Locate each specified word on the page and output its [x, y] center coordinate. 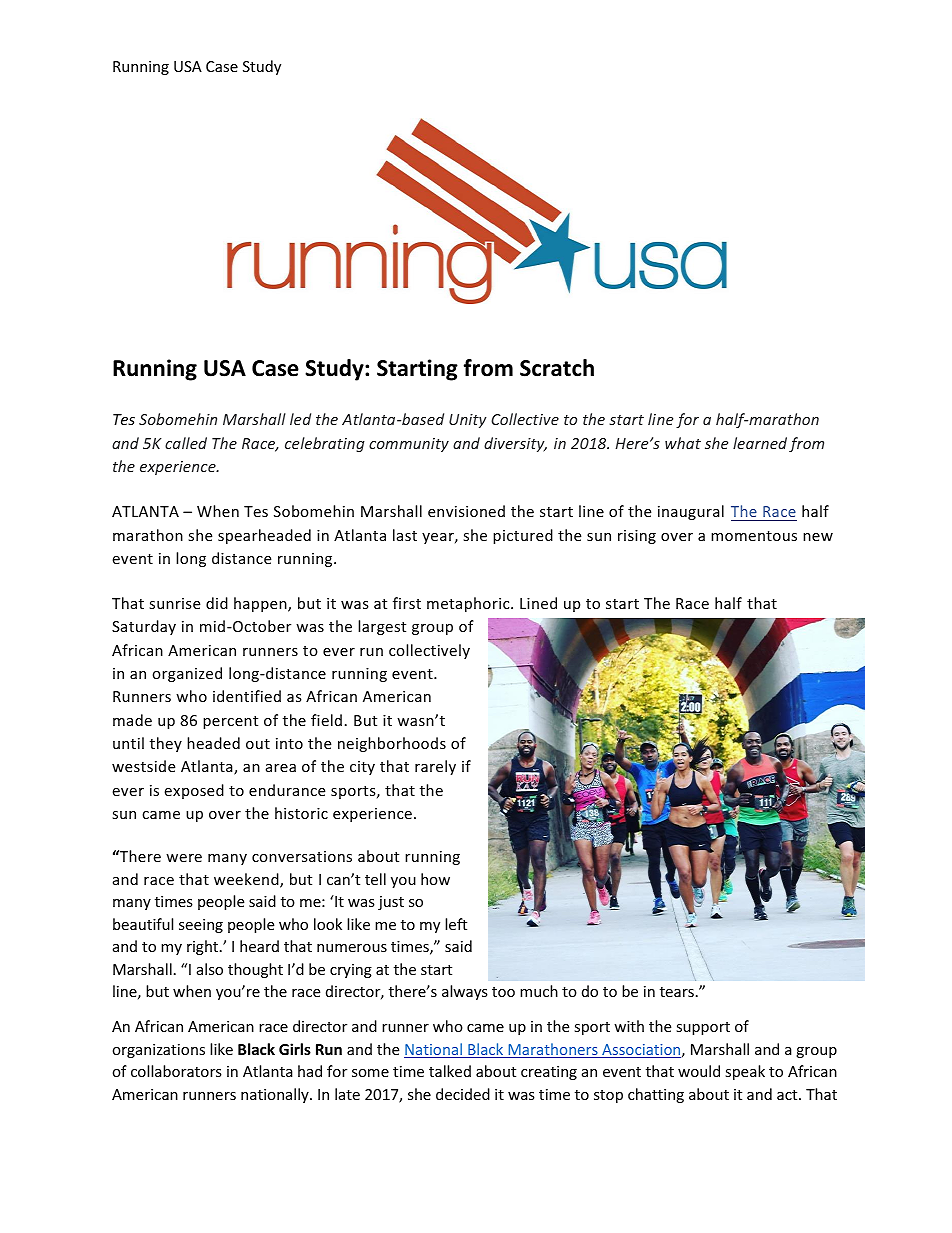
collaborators [176, 1071]
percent [230, 722]
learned [760, 443]
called [186, 443]
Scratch [557, 368]
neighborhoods [392, 744]
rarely [435, 767]
